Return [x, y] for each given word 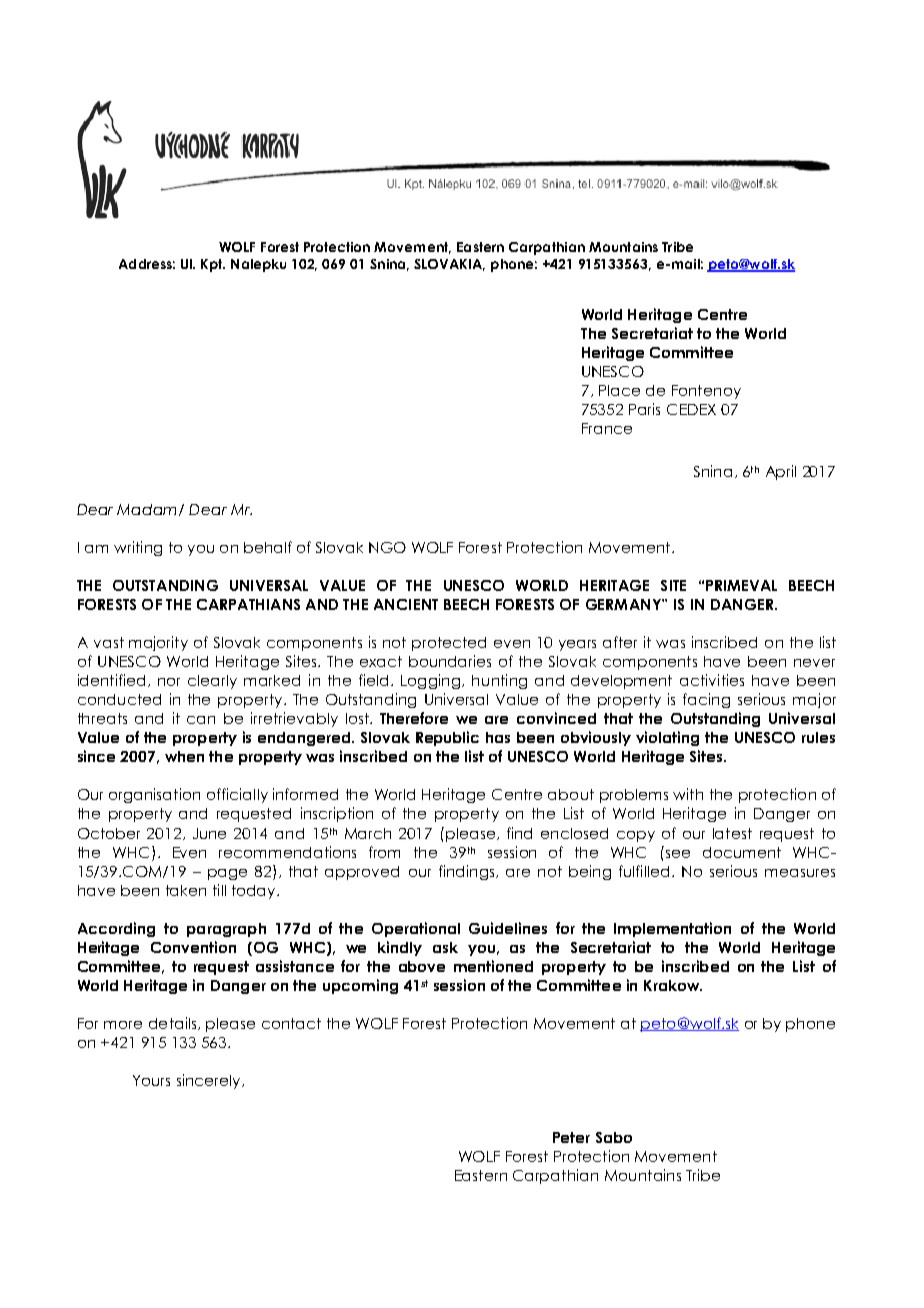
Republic [447, 738]
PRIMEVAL [741, 585]
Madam [148, 510]
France [607, 428]
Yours [151, 1080]
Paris [644, 409]
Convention [193, 947]
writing [138, 548]
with [688, 794]
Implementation [672, 929]
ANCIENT [406, 604]
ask [445, 947]
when [184, 756]
